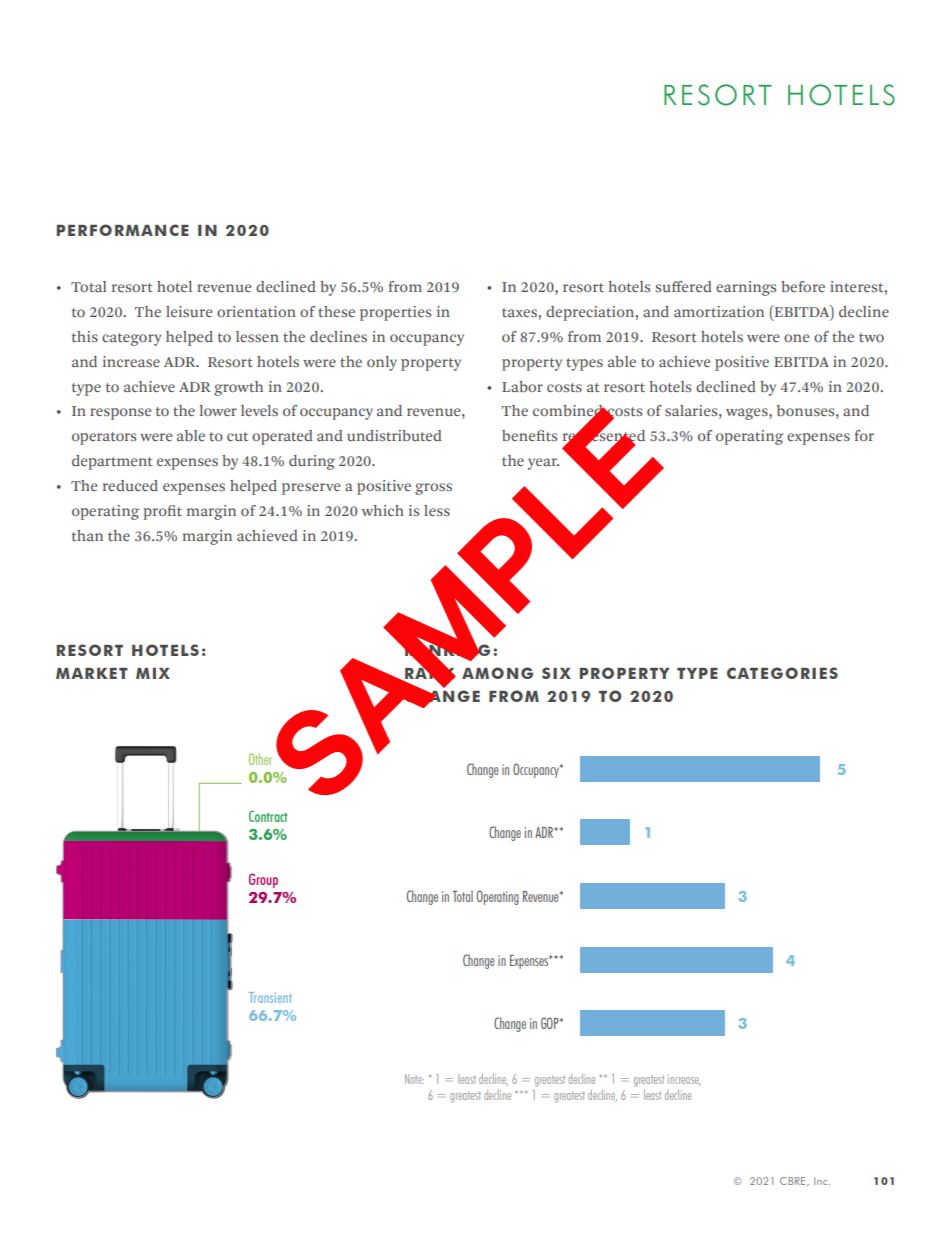 This screenshot has width=952, height=1233. What do you see at coordinates (163, 512) in the screenshot?
I see `profit` at bounding box center [163, 512].
